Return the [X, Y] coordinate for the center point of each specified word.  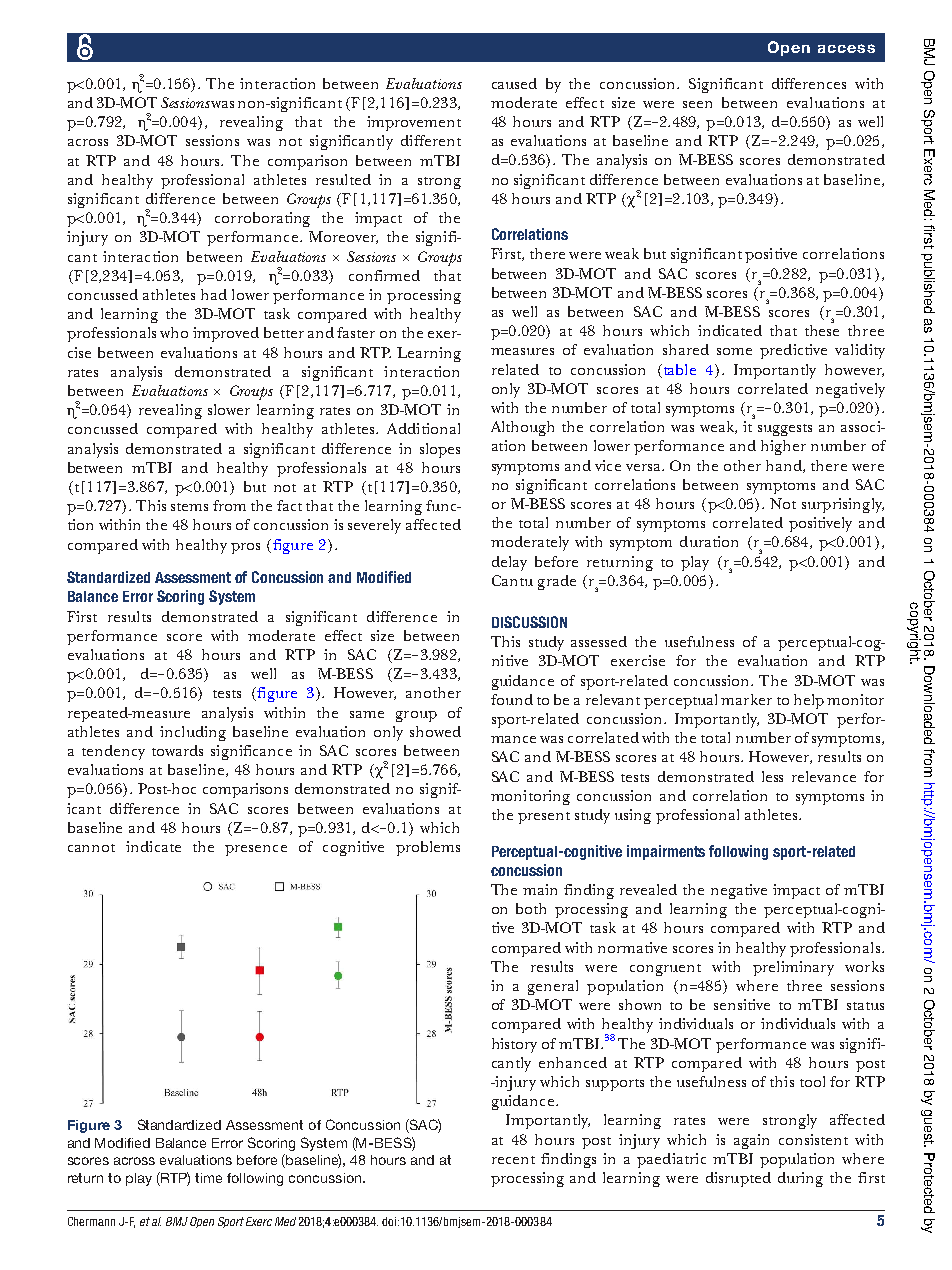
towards [177, 750]
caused [514, 83]
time [208, 1178]
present [544, 818]
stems [189, 507]
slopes [440, 450]
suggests [785, 430]
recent [513, 1160]
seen [697, 104]
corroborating [262, 219]
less [772, 776]
